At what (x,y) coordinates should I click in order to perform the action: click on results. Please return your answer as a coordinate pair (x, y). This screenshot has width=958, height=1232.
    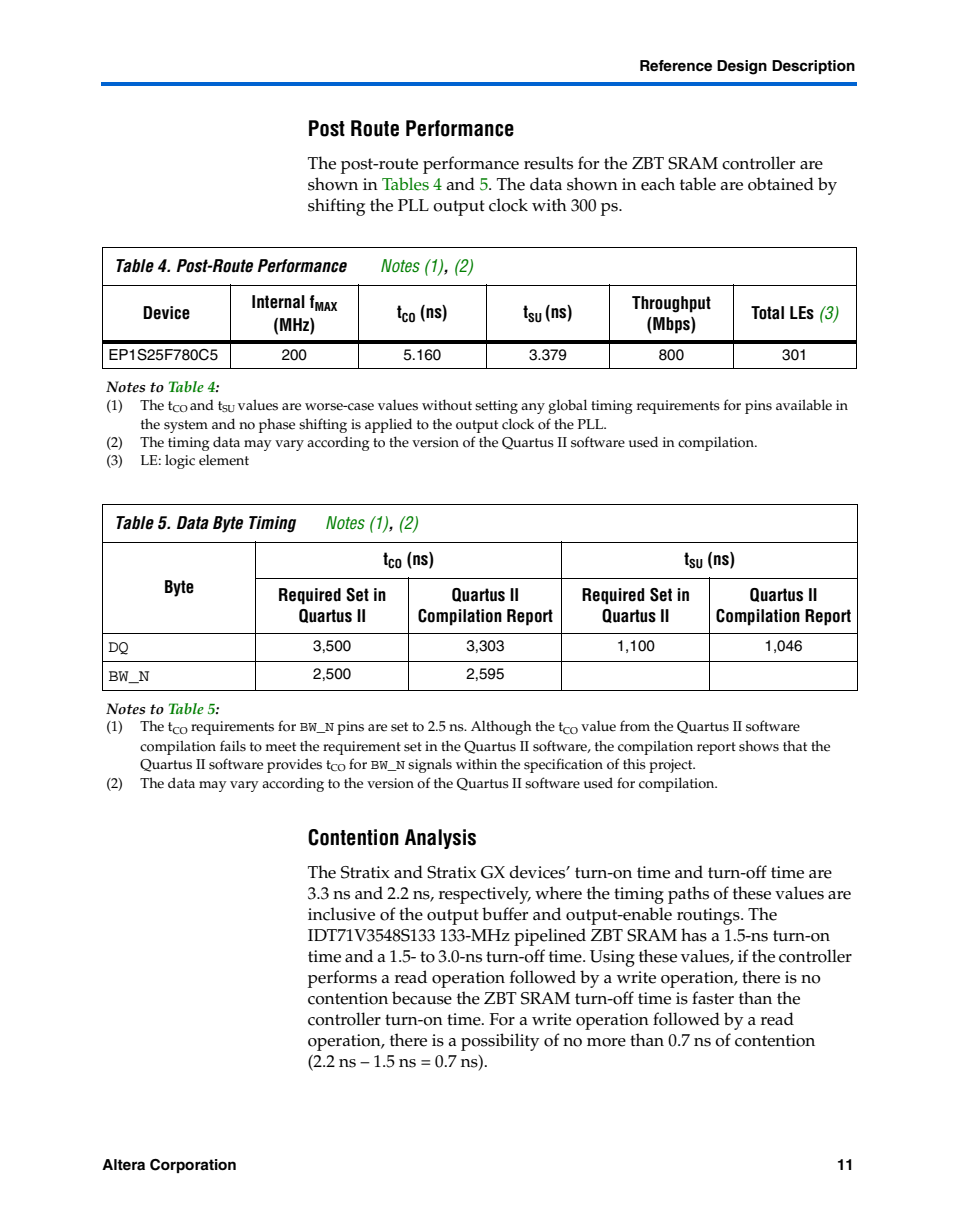
    Looking at the image, I should click on (548, 163).
